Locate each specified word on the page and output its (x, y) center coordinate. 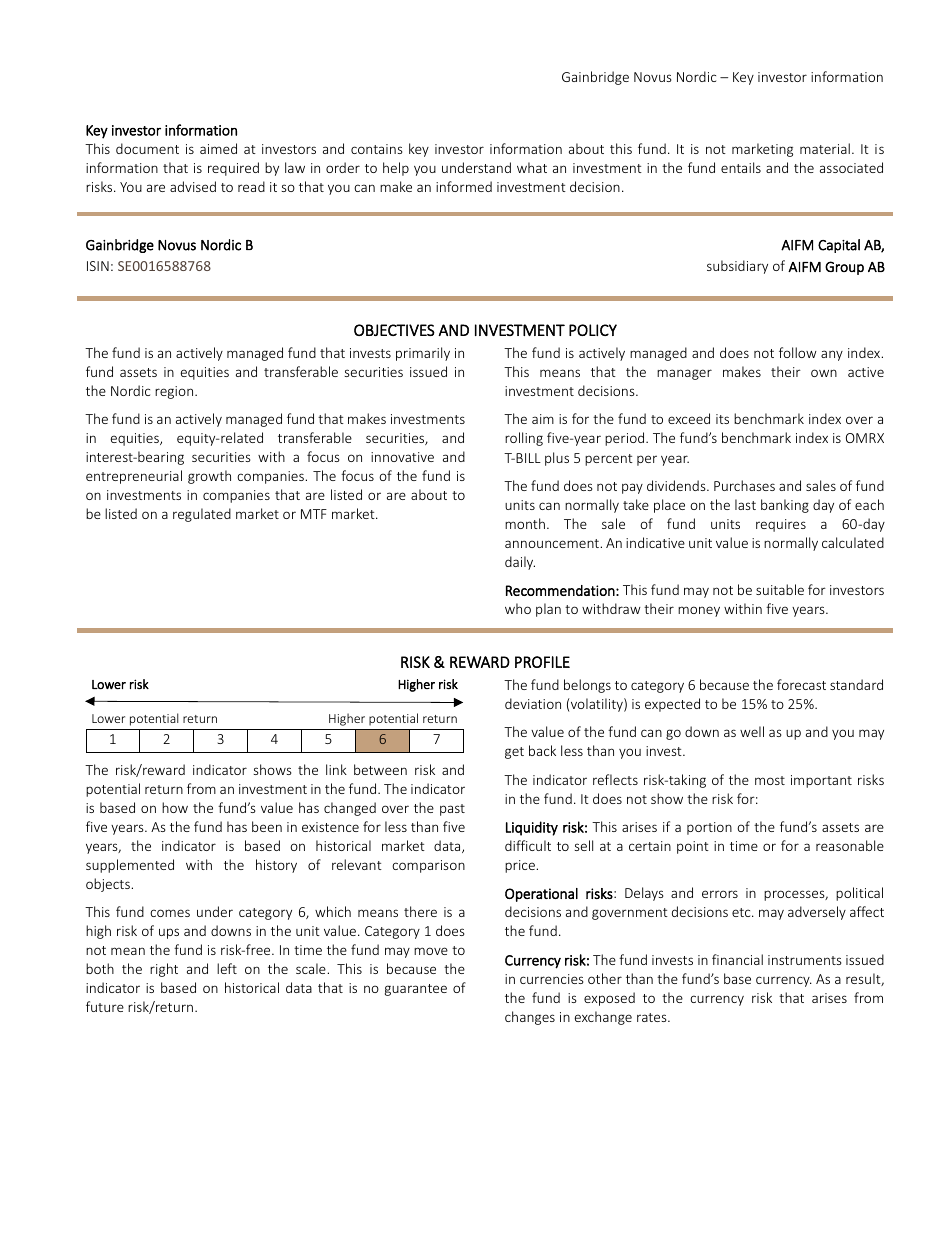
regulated (202, 515)
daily (520, 563)
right (164, 970)
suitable (780, 589)
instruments (805, 960)
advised (193, 186)
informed (464, 186)
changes (530, 1018)
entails (741, 167)
